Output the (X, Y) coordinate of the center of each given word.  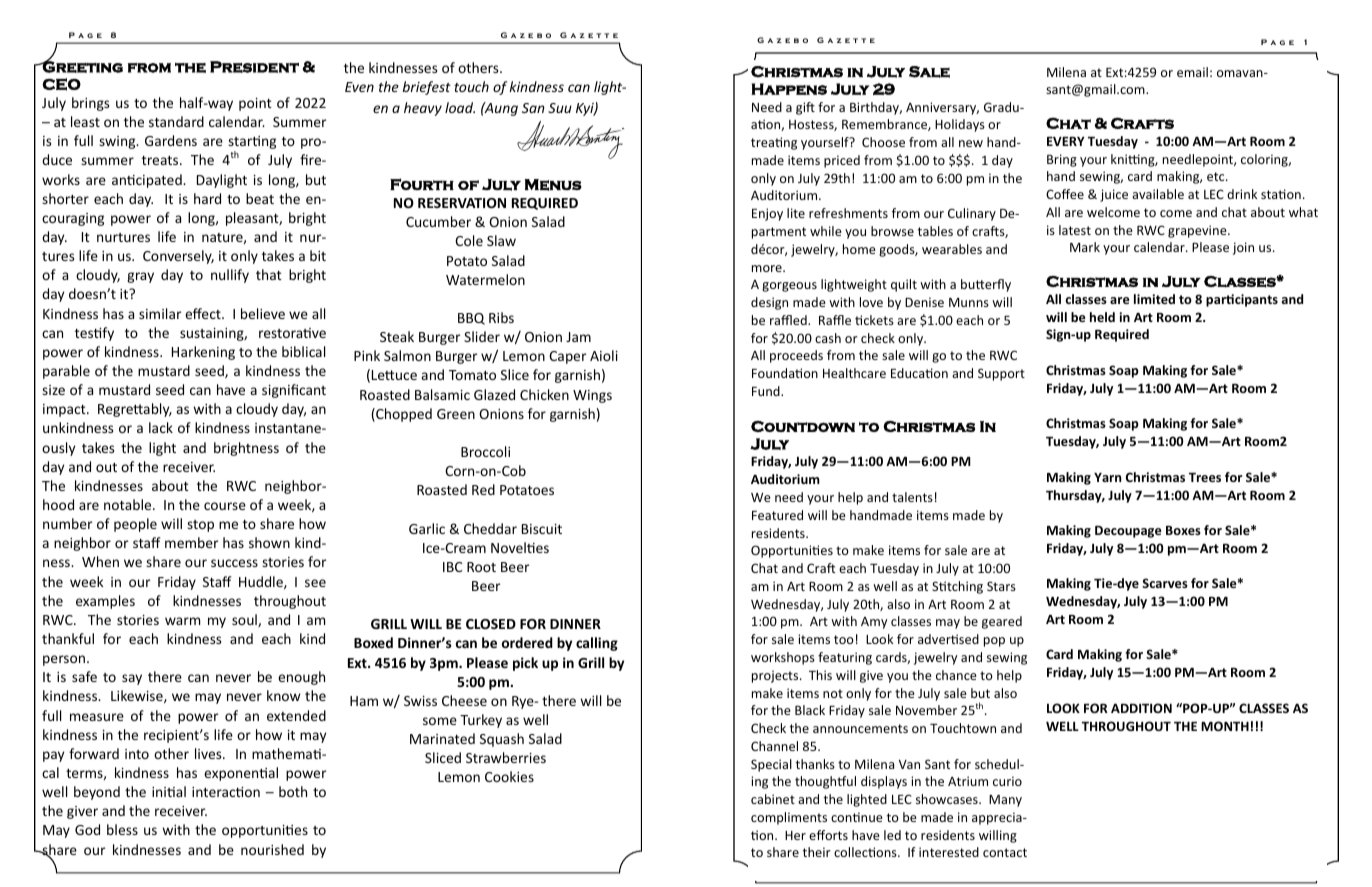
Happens (789, 89)
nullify (230, 276)
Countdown (803, 426)
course (225, 506)
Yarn (1107, 477)
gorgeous (789, 287)
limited (1154, 299)
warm (182, 621)
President (254, 67)
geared (1002, 622)
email (1192, 72)
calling (597, 644)
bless (122, 829)
